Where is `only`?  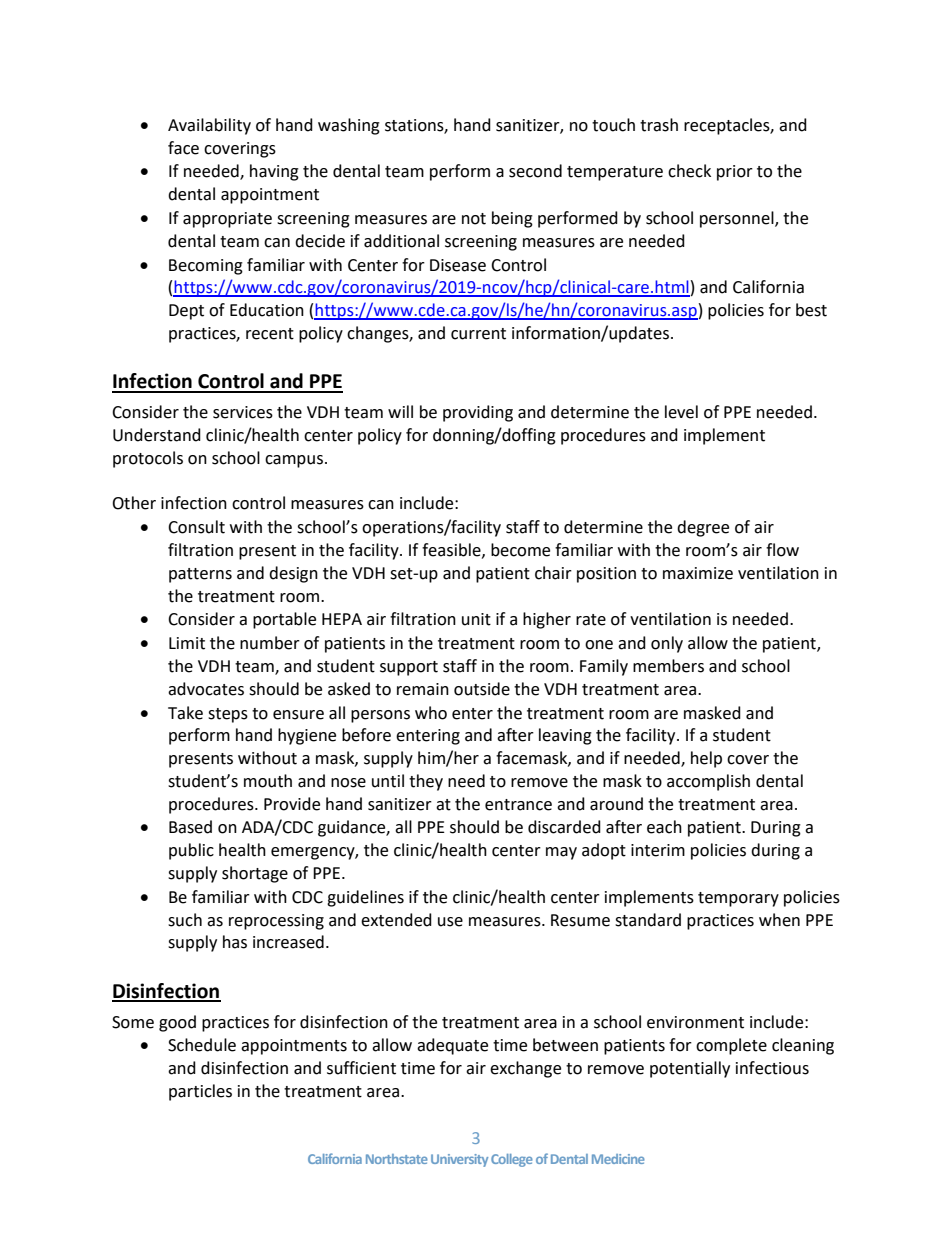
only is located at coordinates (667, 644).
